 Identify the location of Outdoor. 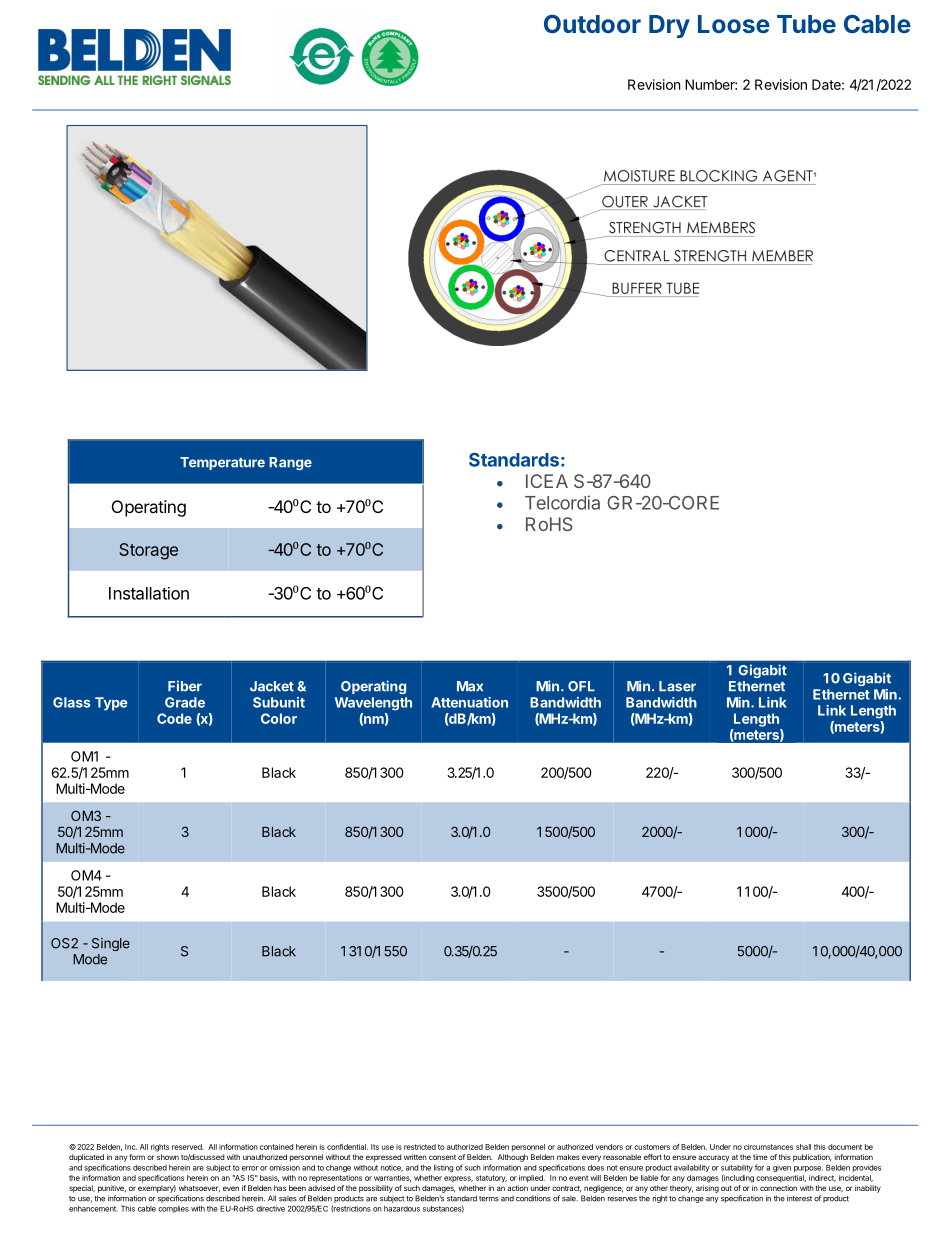
(592, 23).
